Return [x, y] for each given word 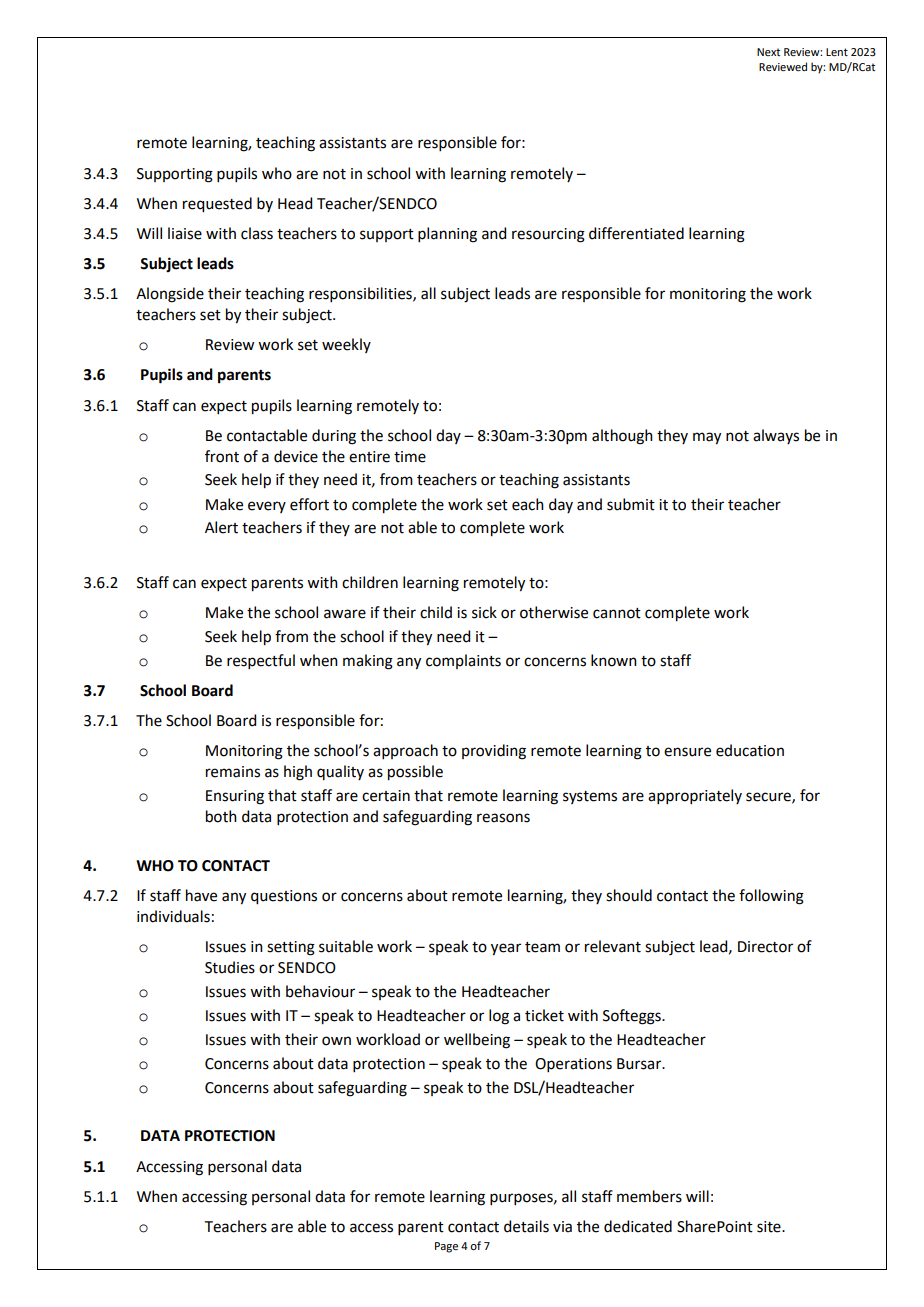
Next [768, 52]
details [526, 1226]
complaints [463, 661]
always [776, 436]
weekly [346, 345]
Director [765, 947]
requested [217, 205]
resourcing [548, 235]
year [506, 949]
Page [446, 1247]
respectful [261, 661]
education [750, 750]
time [410, 457]
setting [291, 948]
